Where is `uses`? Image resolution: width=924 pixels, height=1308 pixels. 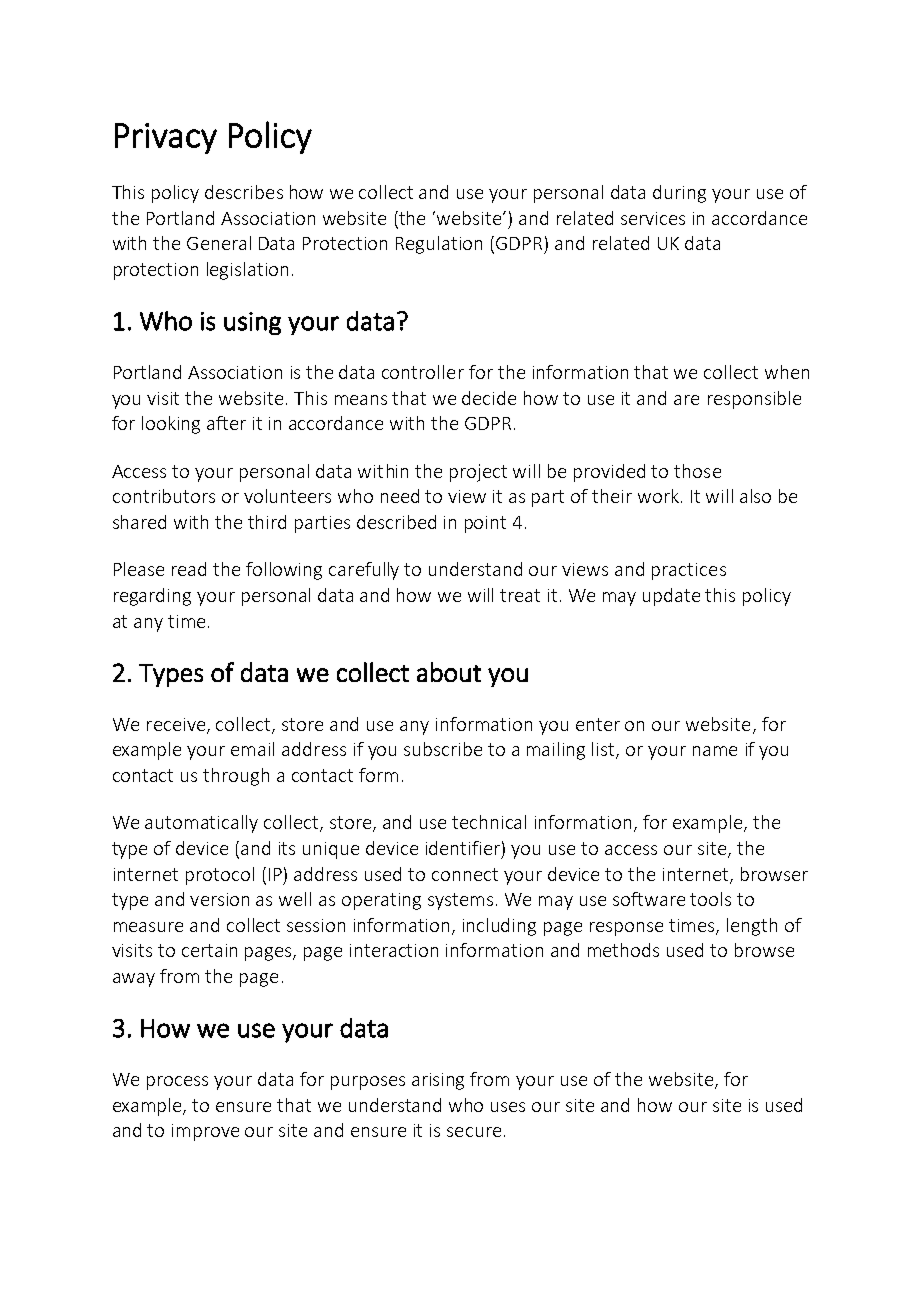
uses is located at coordinates (508, 1107).
